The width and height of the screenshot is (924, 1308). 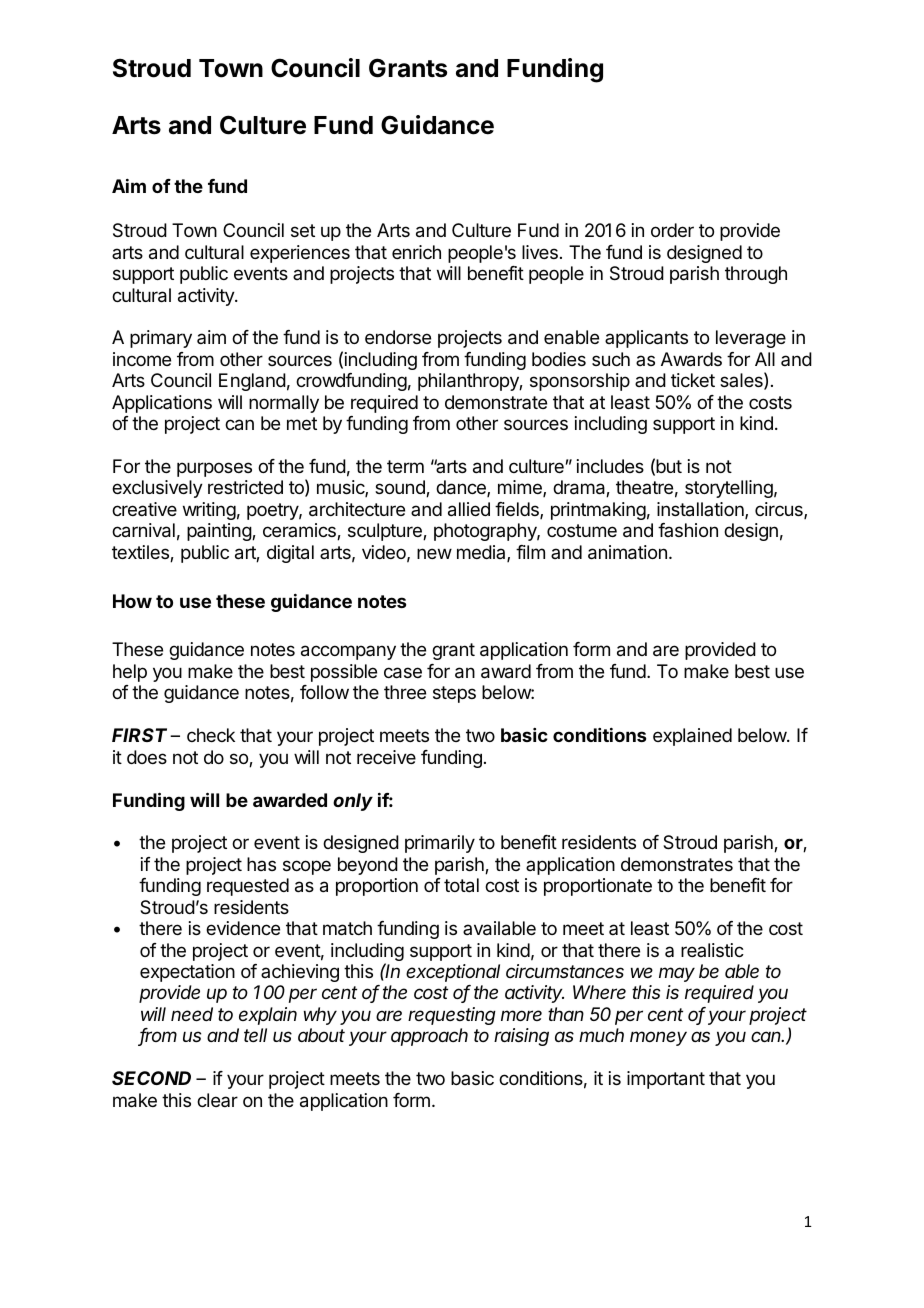 I want to click on term, so click(x=405, y=466).
